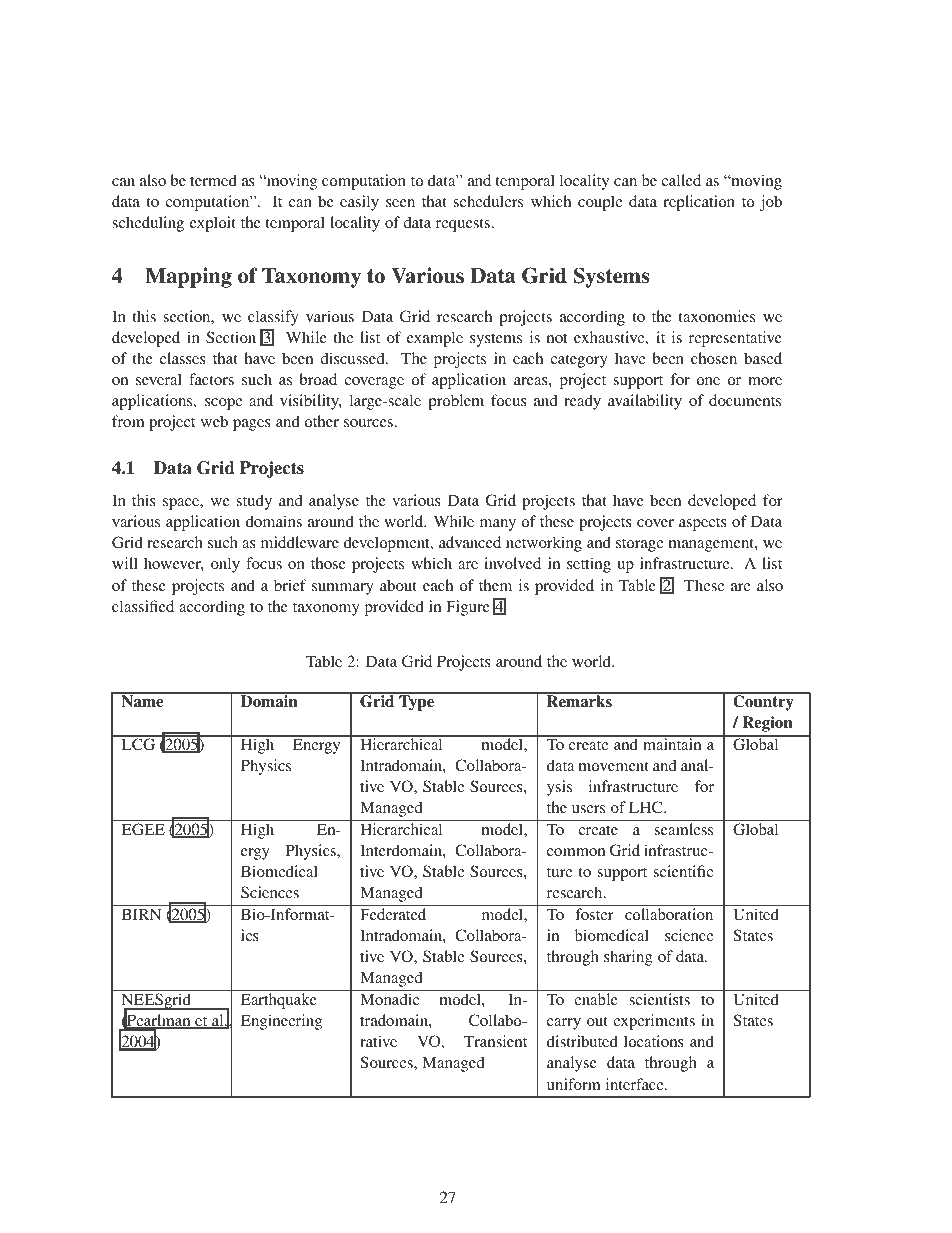 Image resolution: width=952 pixels, height=1233 pixels. Describe the element at coordinates (213, 224) in the screenshot. I see `exploit` at that location.
